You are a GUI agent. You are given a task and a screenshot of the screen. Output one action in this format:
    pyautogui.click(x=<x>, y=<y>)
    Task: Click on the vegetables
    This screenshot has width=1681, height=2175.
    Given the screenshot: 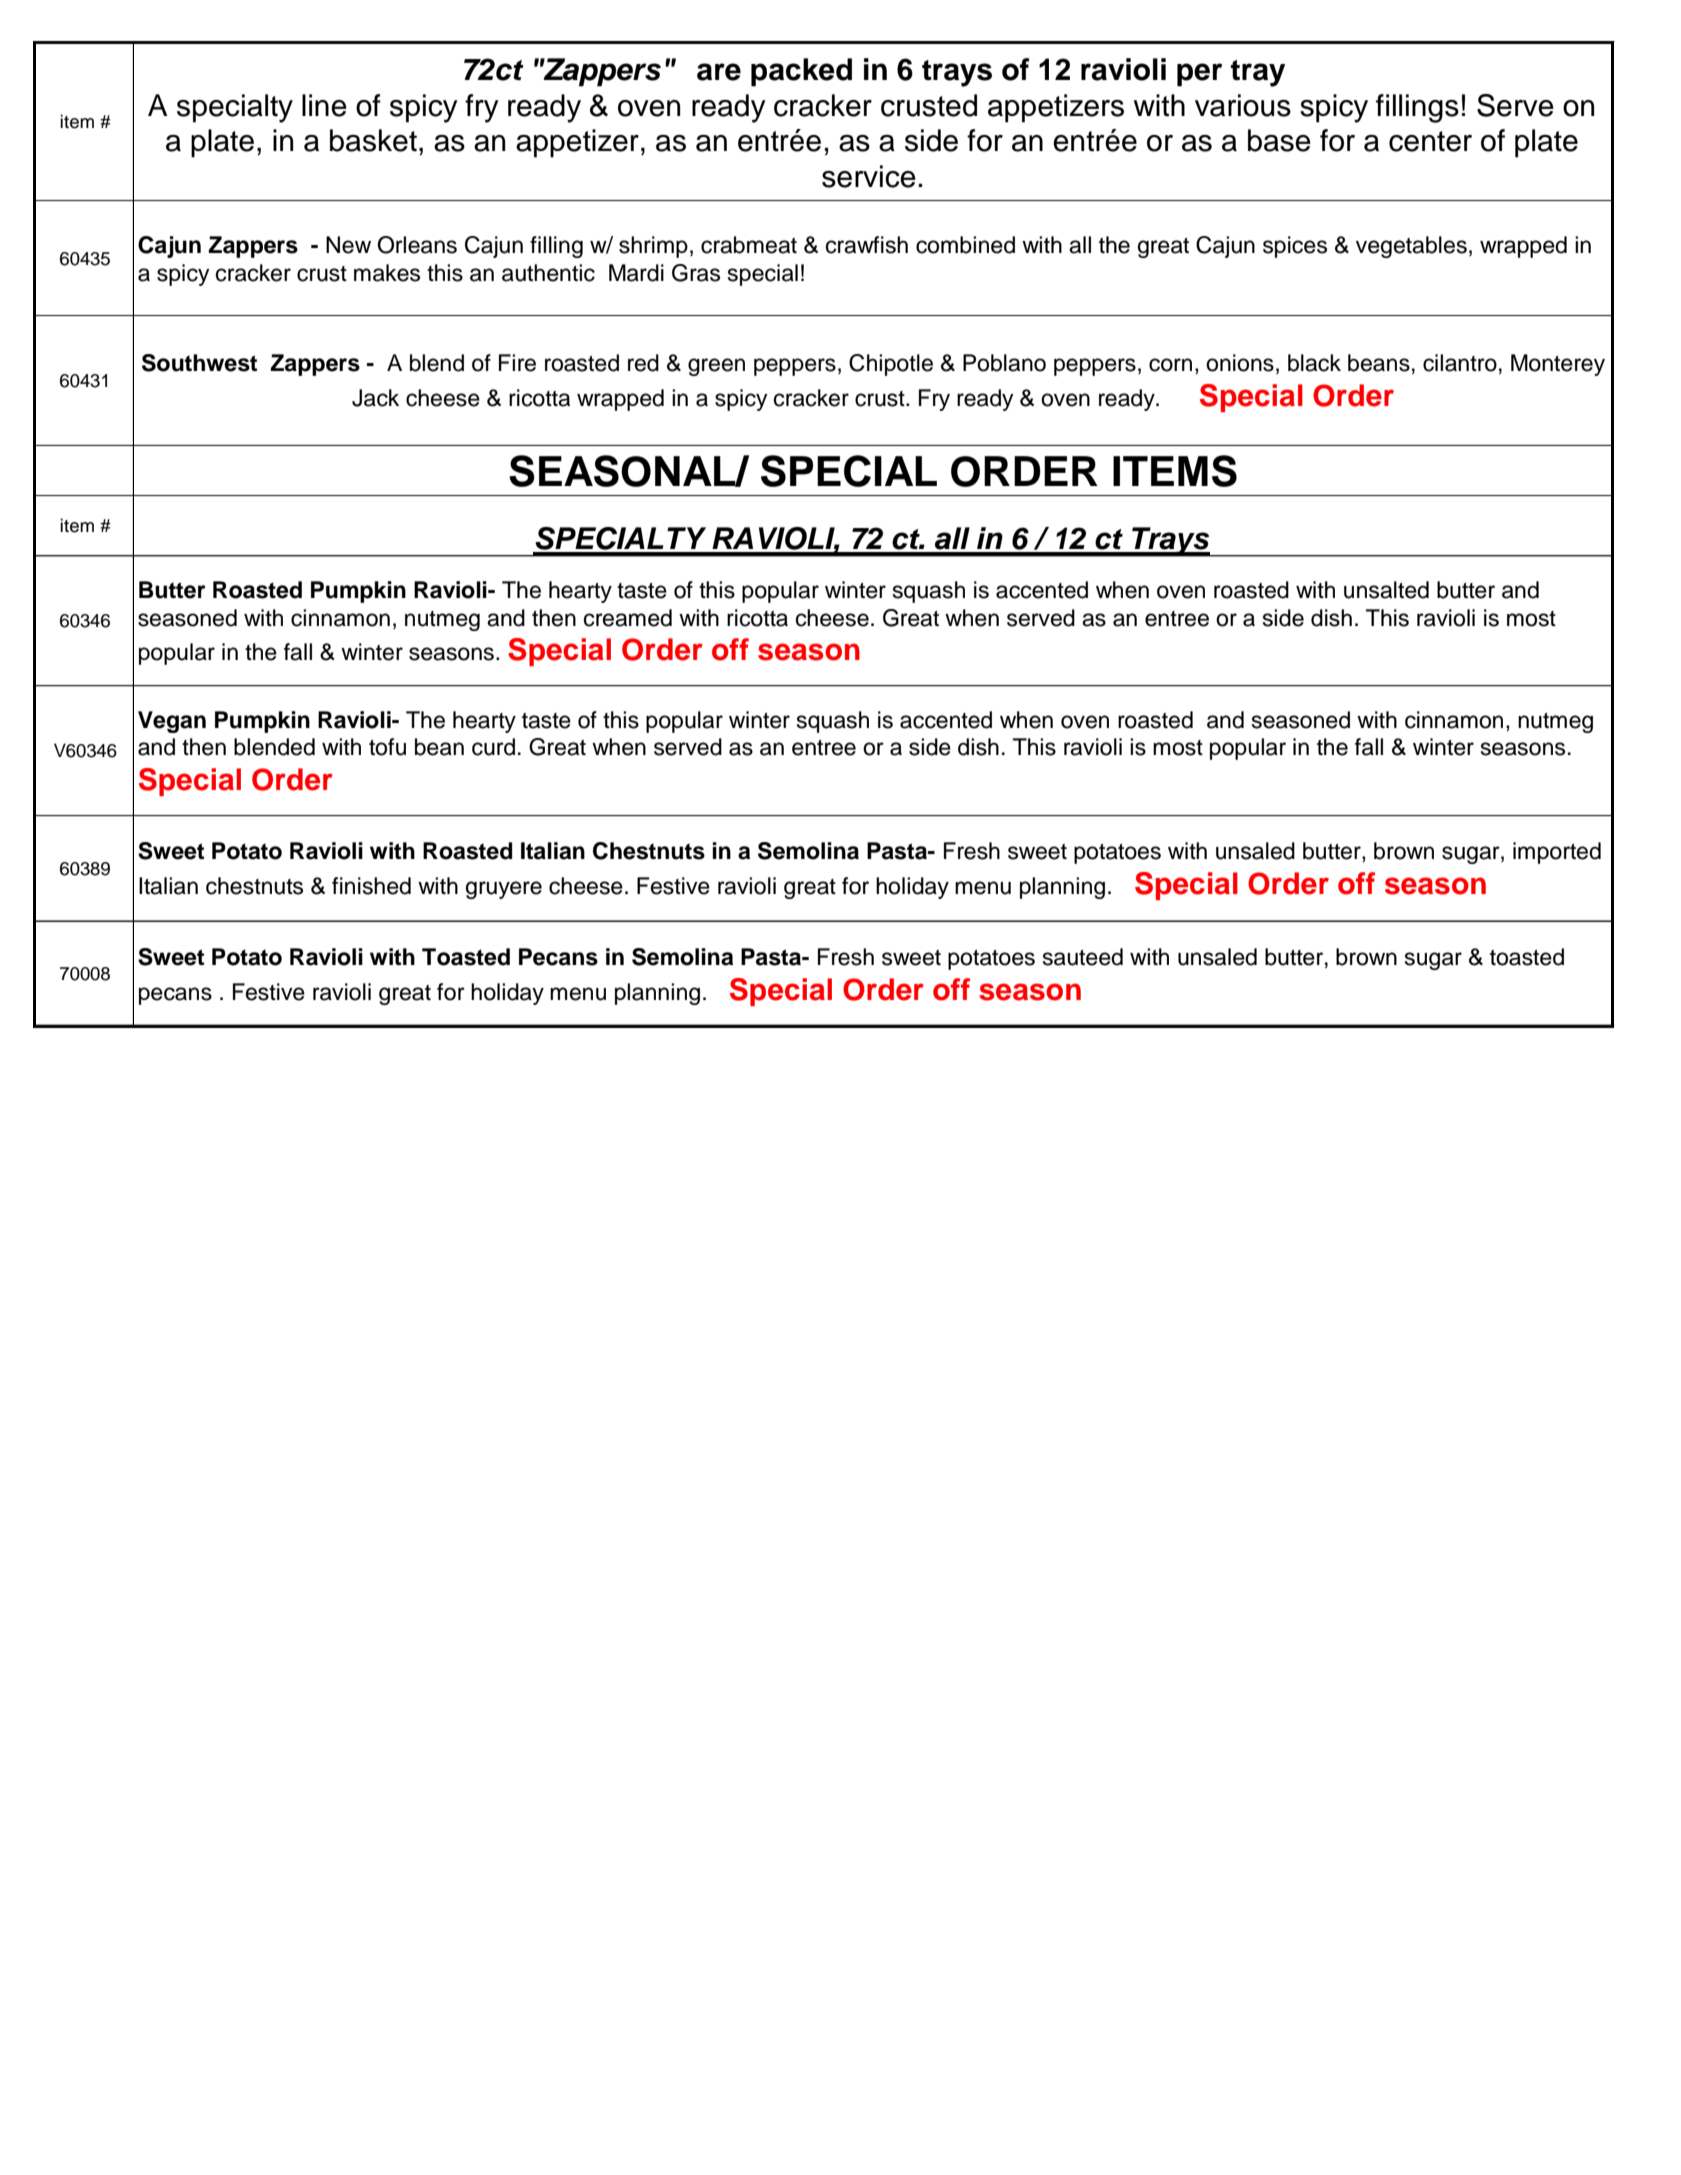 What is the action you would take?
    pyautogui.click(x=1411, y=247)
